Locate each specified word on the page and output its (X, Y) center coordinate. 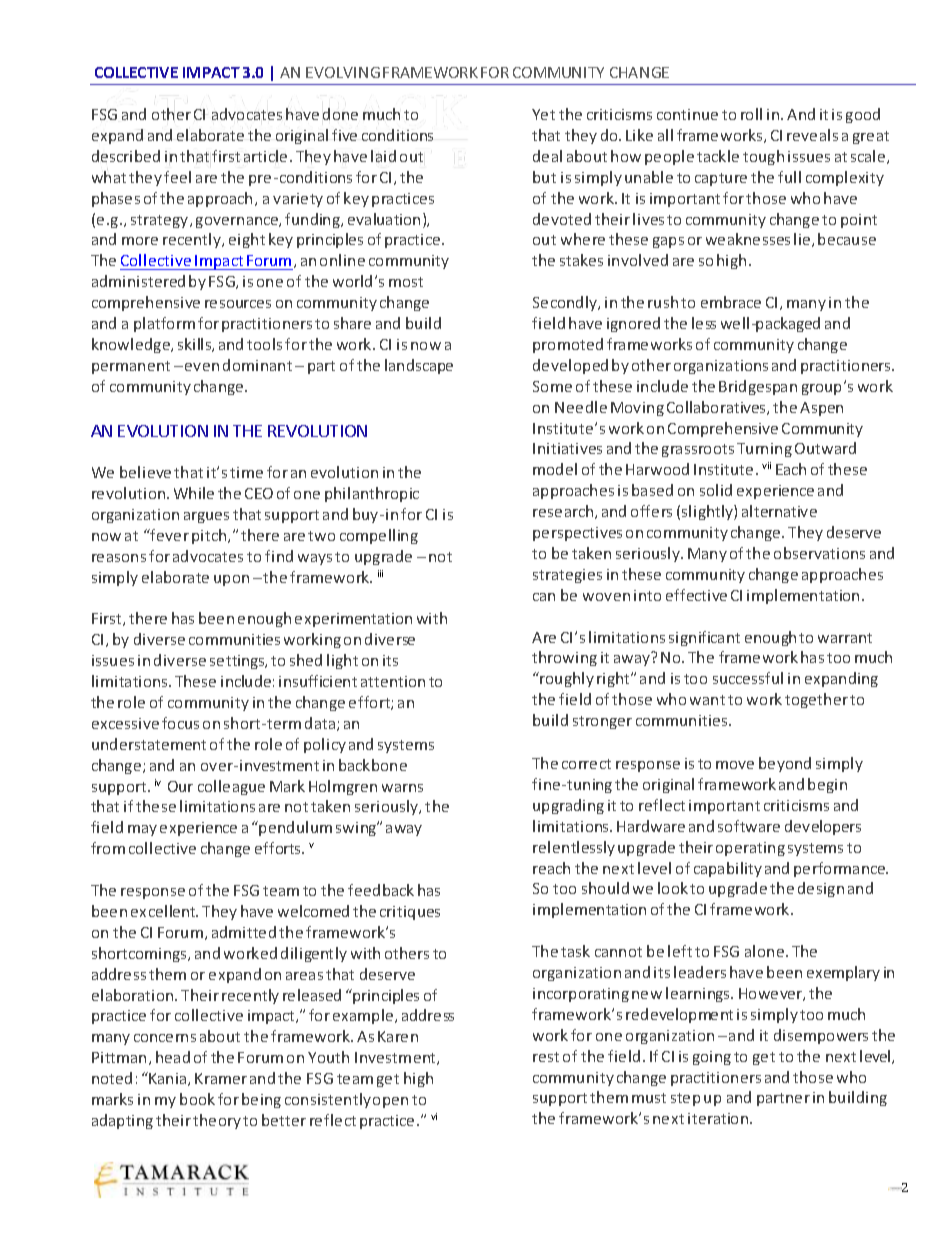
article (265, 156)
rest (546, 1057)
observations (819, 553)
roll (751, 114)
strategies (567, 576)
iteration (718, 1118)
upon (231, 580)
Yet (543, 114)
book (197, 1099)
